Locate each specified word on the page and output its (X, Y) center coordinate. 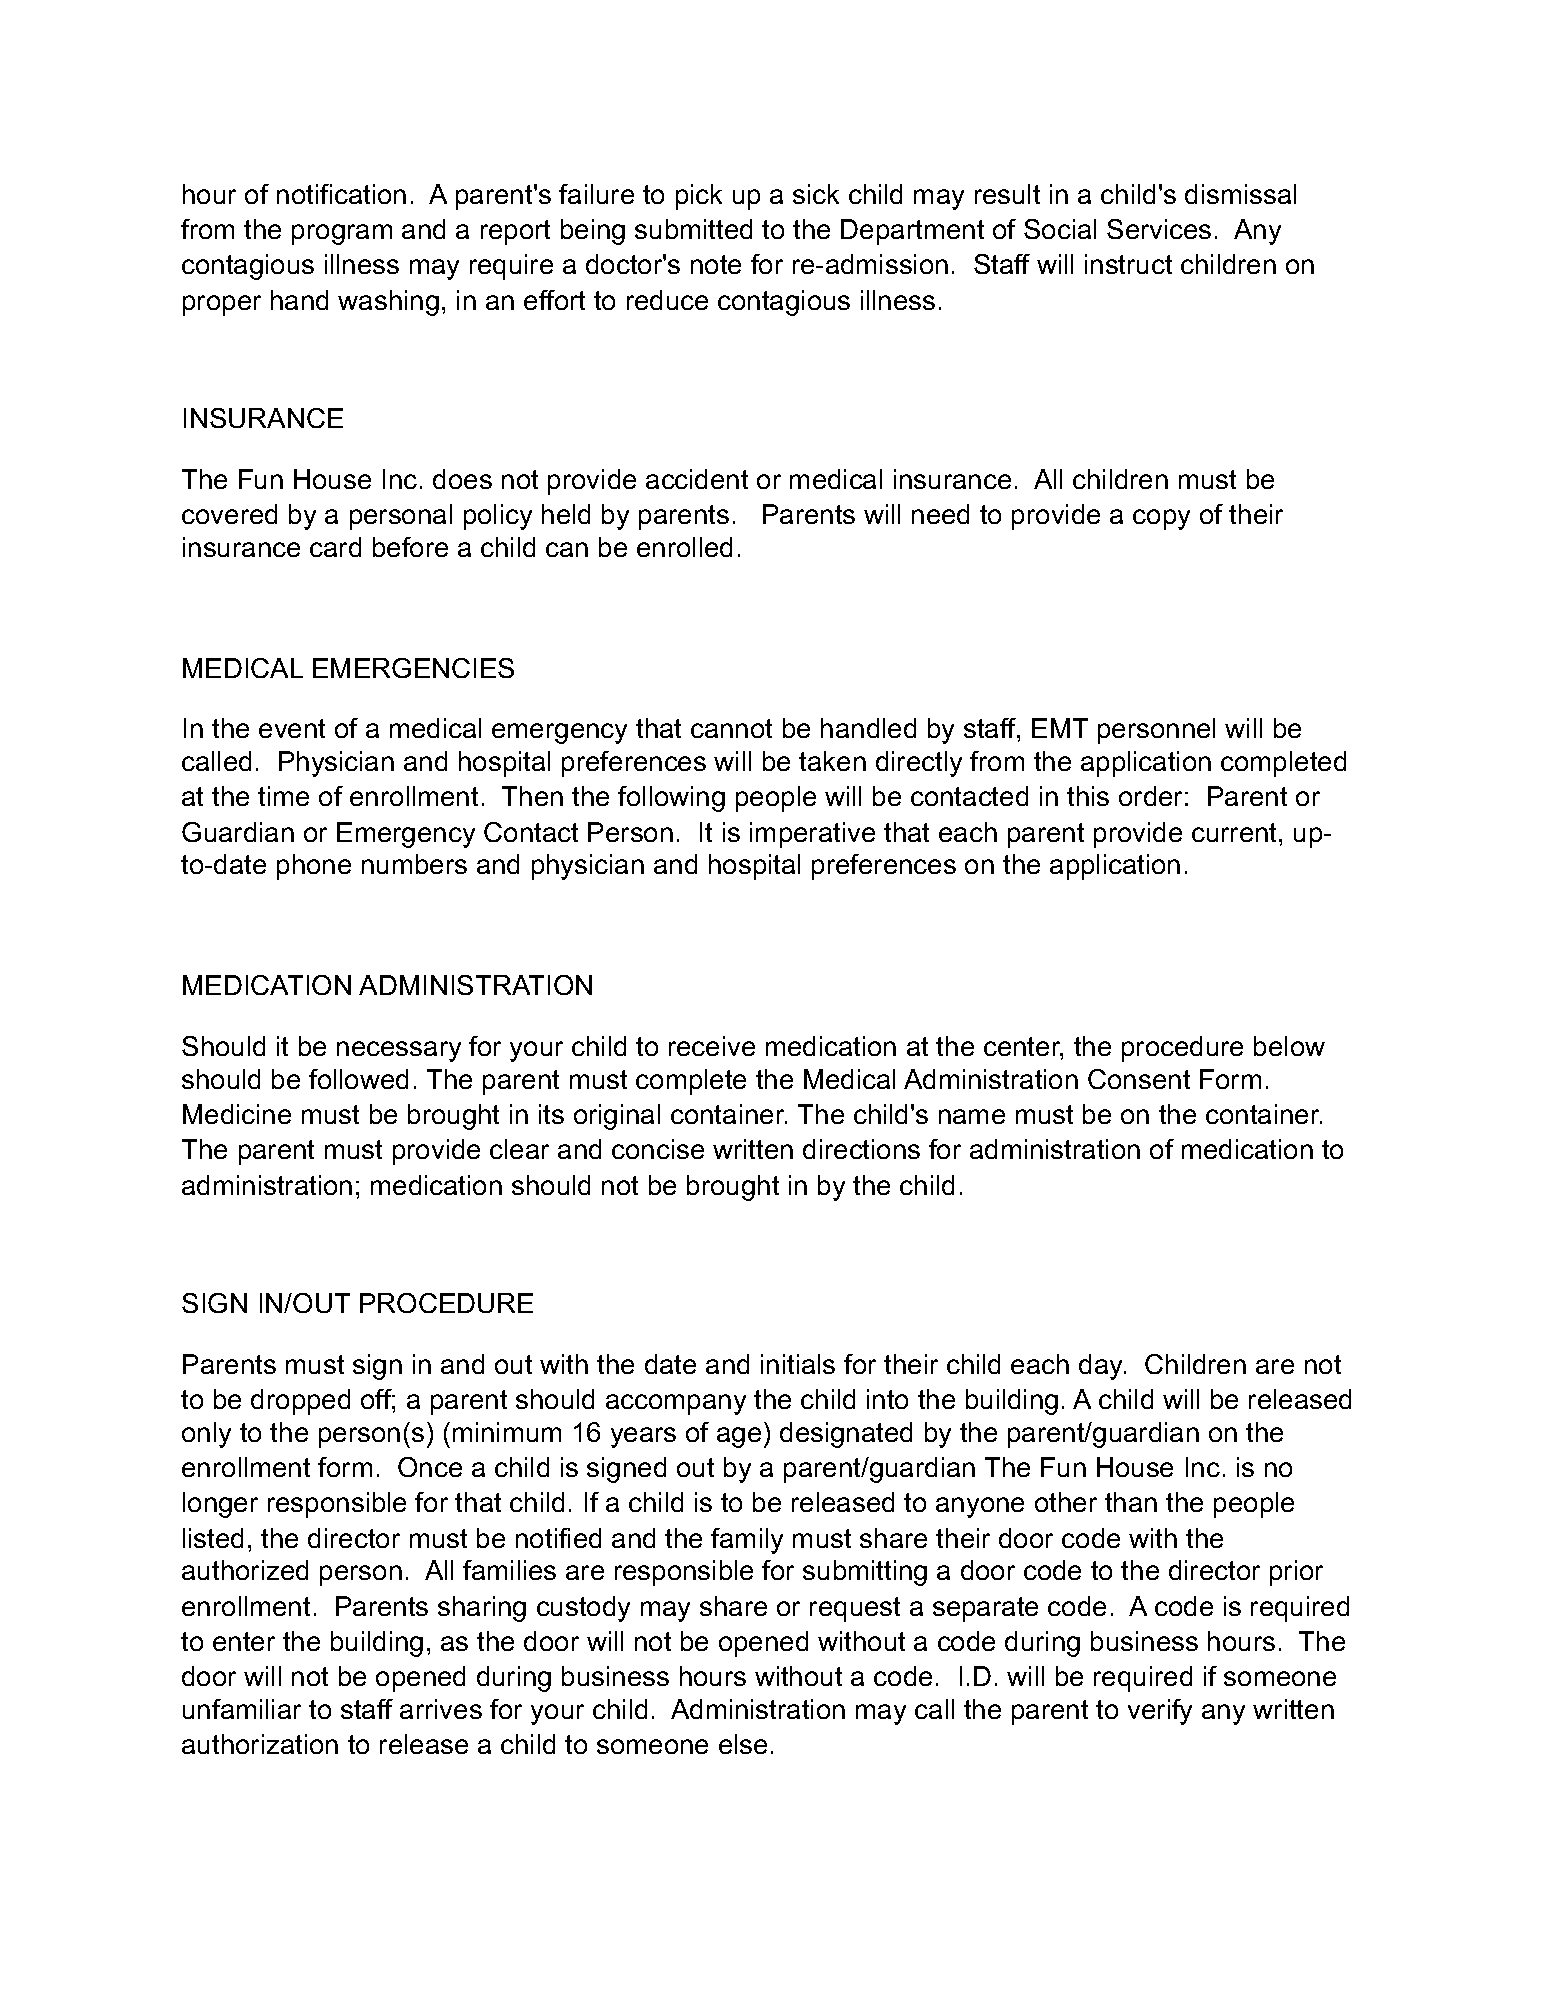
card (335, 547)
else (743, 1744)
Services (1159, 229)
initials (798, 1364)
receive (712, 1046)
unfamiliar (242, 1709)
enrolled (684, 547)
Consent (1139, 1079)
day (1102, 1367)
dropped (300, 1402)
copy (1161, 519)
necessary (399, 1051)
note (716, 264)
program (342, 234)
